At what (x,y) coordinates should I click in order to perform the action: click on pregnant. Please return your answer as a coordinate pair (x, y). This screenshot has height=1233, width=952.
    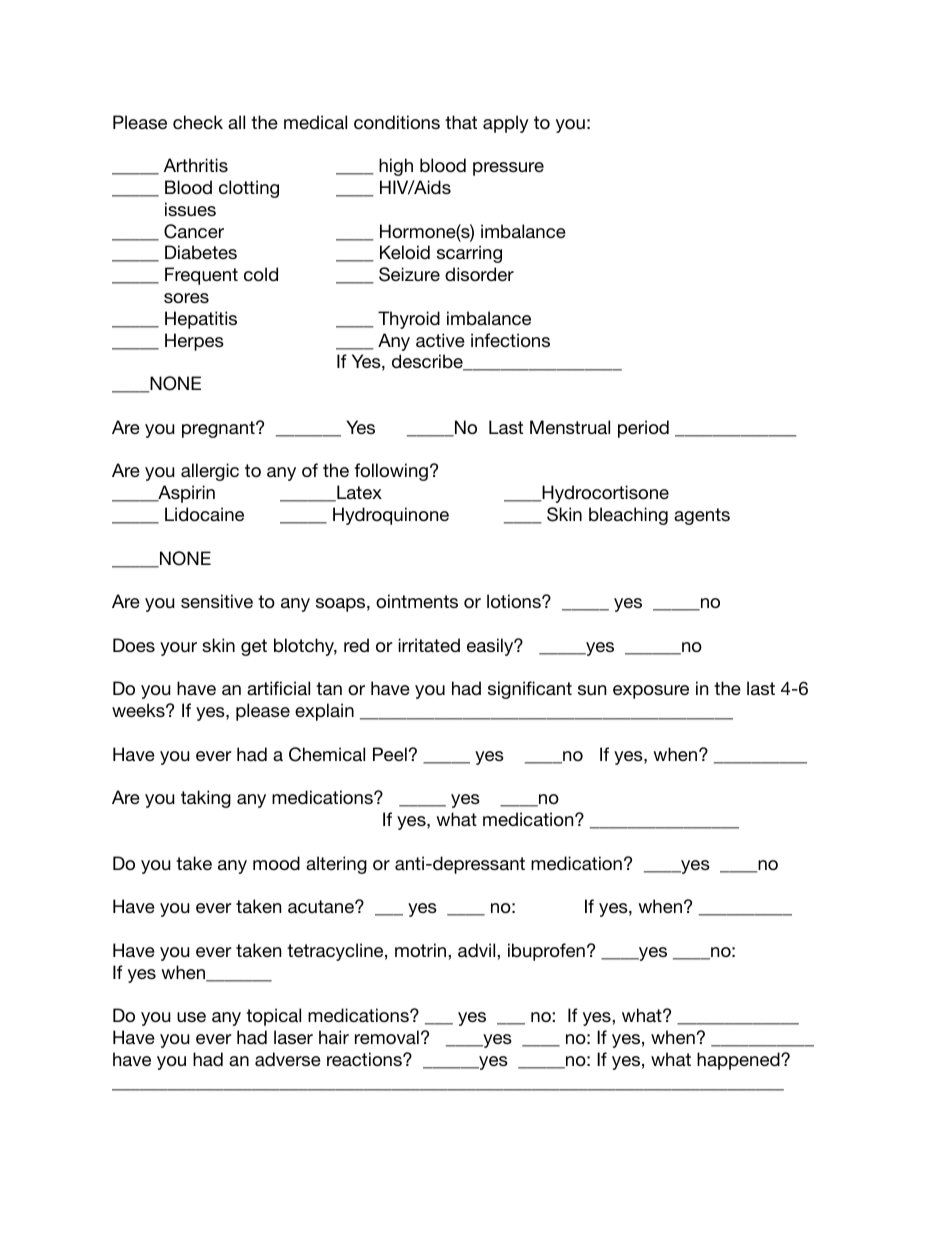
    Looking at the image, I should click on (219, 429).
